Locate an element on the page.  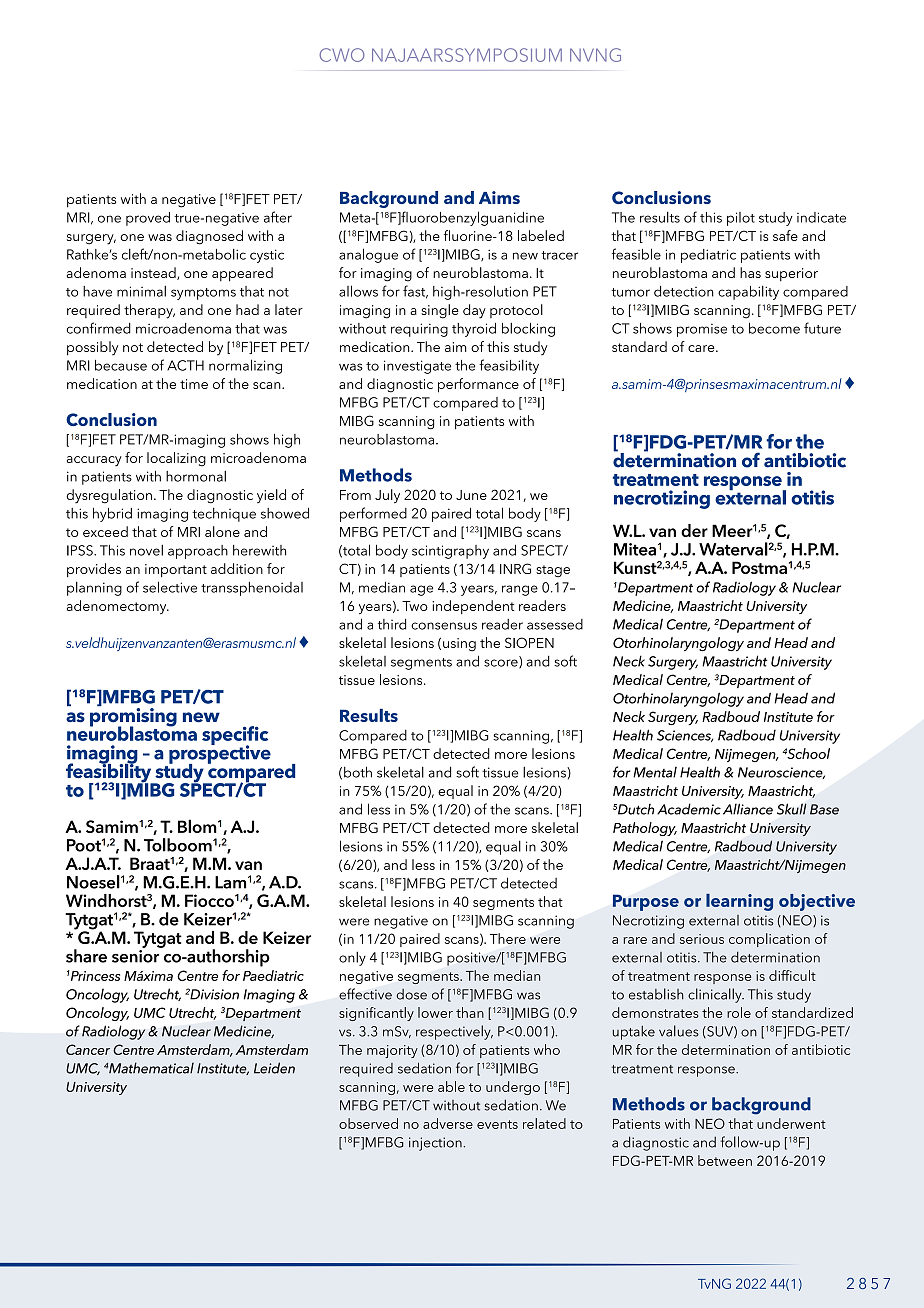
adverse is located at coordinates (448, 1123).
